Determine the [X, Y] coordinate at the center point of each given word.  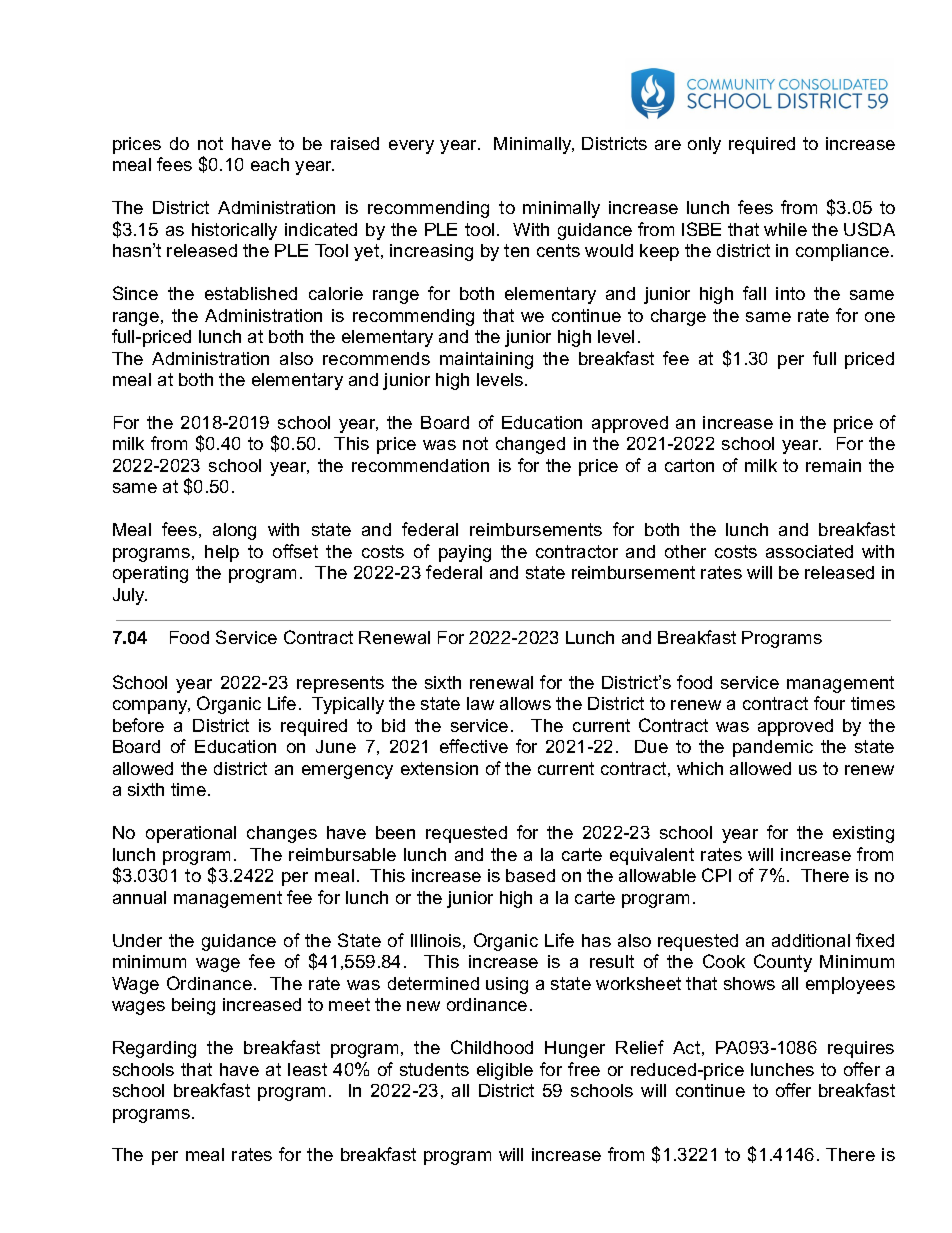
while [785, 229]
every [411, 147]
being [193, 1006]
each [270, 164]
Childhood [492, 1047]
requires [861, 1049]
